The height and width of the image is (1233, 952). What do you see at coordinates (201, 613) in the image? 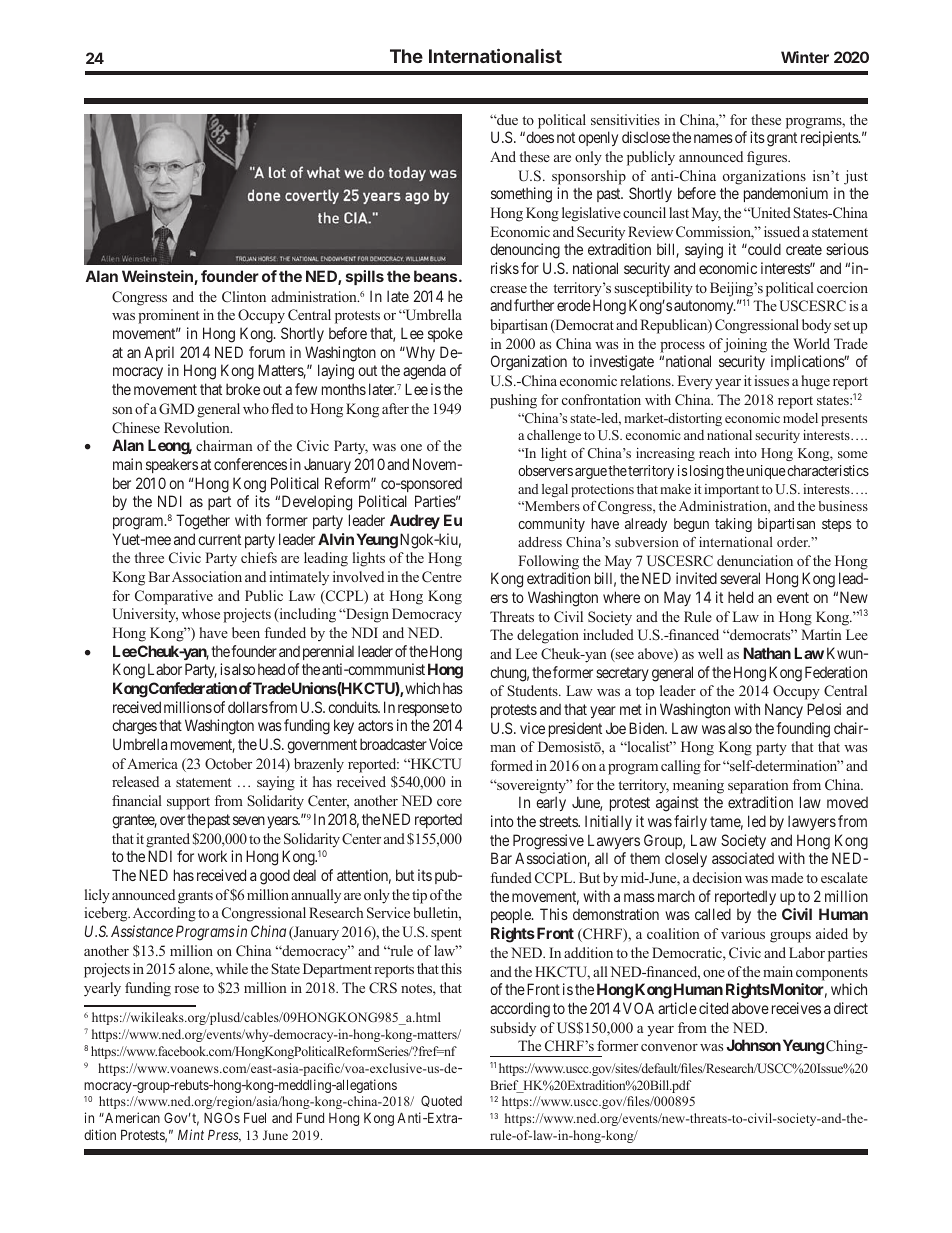
I see `whose` at bounding box center [201, 613].
